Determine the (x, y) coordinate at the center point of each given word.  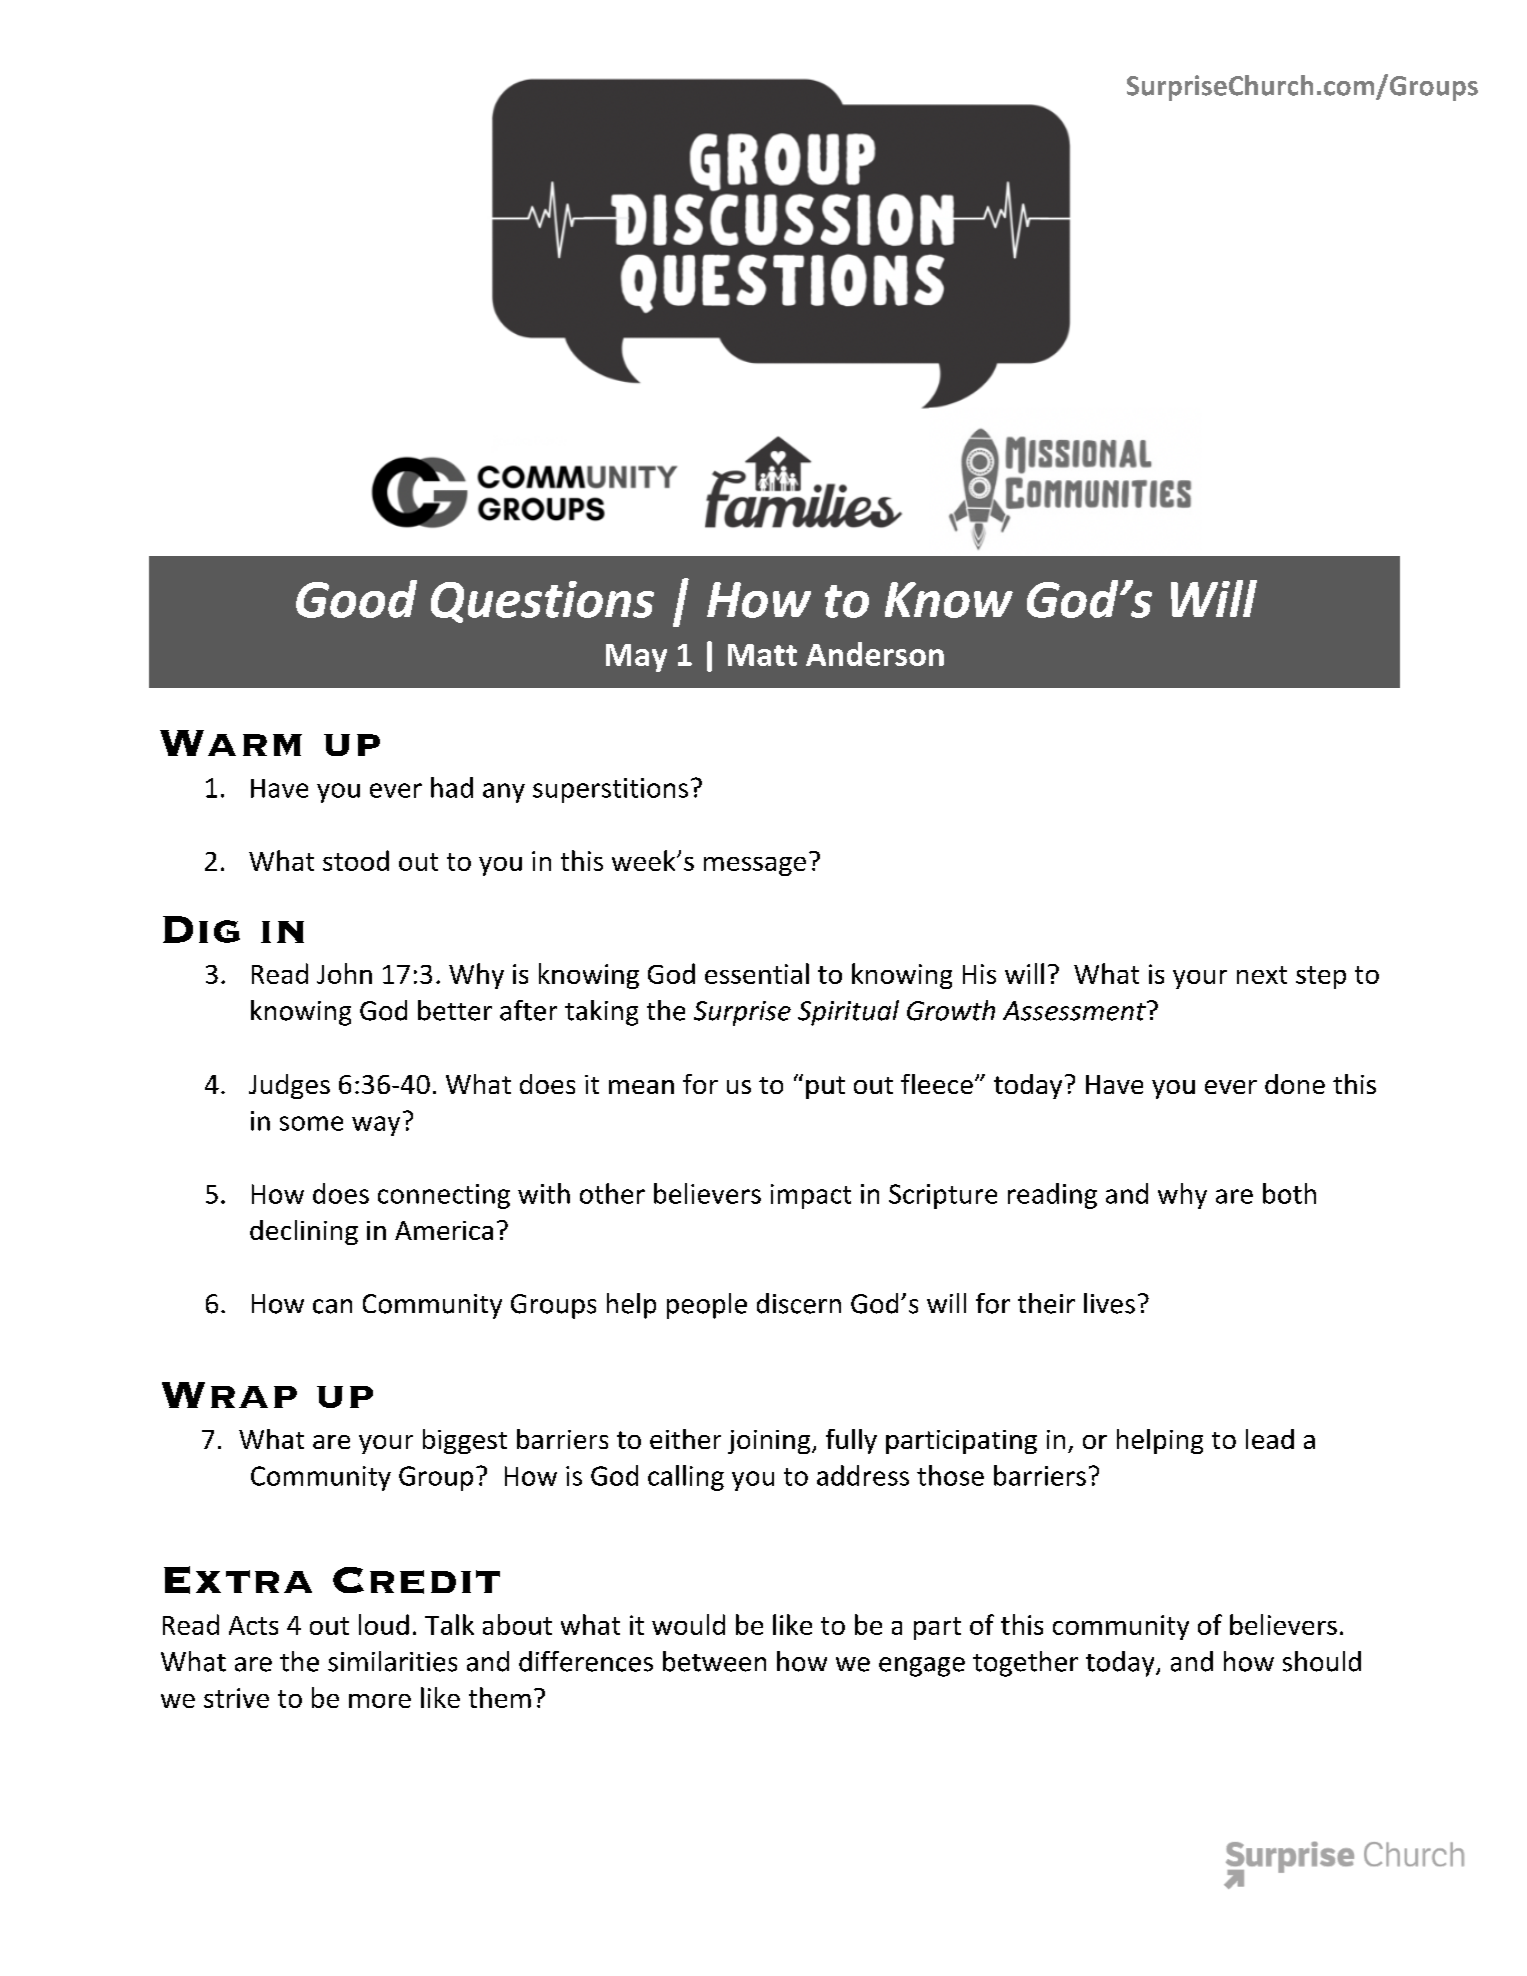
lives (1109, 1303)
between (714, 1661)
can (332, 1306)
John (344, 973)
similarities (392, 1661)
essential (757, 973)
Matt (762, 655)
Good (356, 599)
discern (799, 1303)
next (1262, 975)
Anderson (875, 654)
